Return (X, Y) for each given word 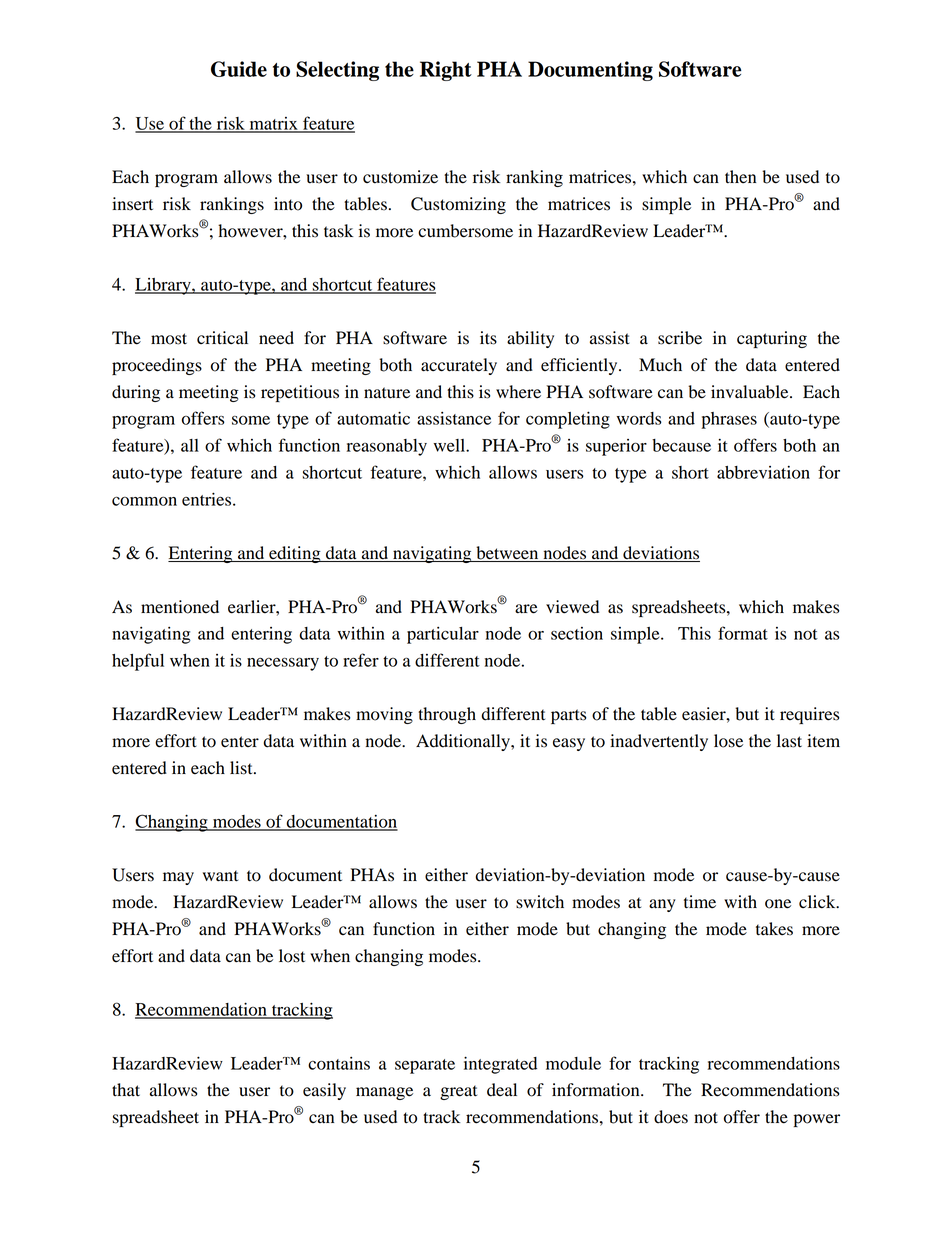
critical (222, 338)
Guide (239, 69)
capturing (772, 339)
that (126, 1090)
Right (446, 71)
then (740, 177)
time (700, 902)
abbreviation (763, 472)
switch (540, 902)
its (488, 338)
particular (443, 635)
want (220, 876)
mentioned (180, 607)
